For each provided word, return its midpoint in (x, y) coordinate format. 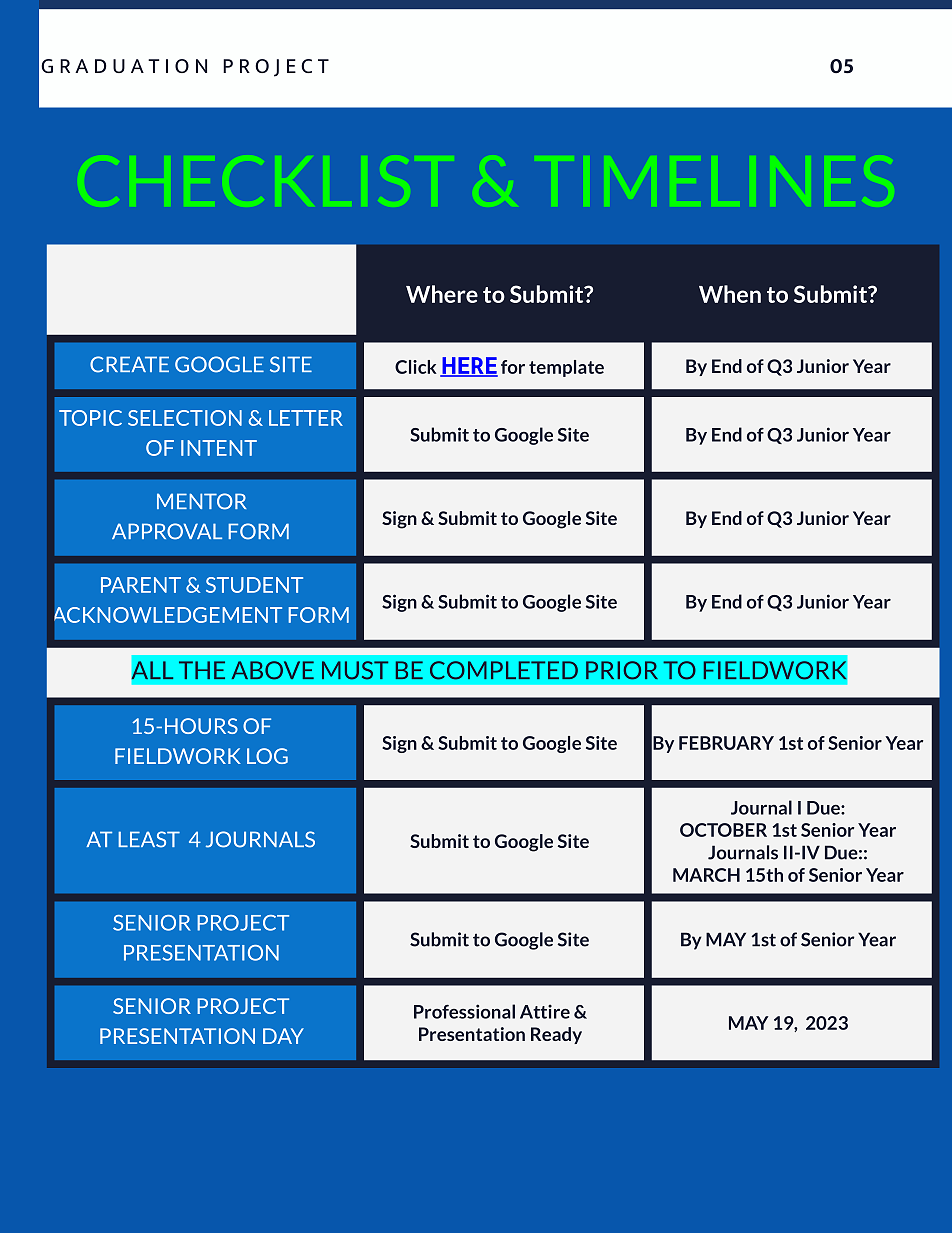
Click (416, 367)
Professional (464, 1011)
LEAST (149, 839)
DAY (283, 1036)
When (730, 294)
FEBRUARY (726, 743)
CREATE (129, 364)
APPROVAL (167, 531)
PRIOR (622, 670)
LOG (267, 756)
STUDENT (254, 585)
